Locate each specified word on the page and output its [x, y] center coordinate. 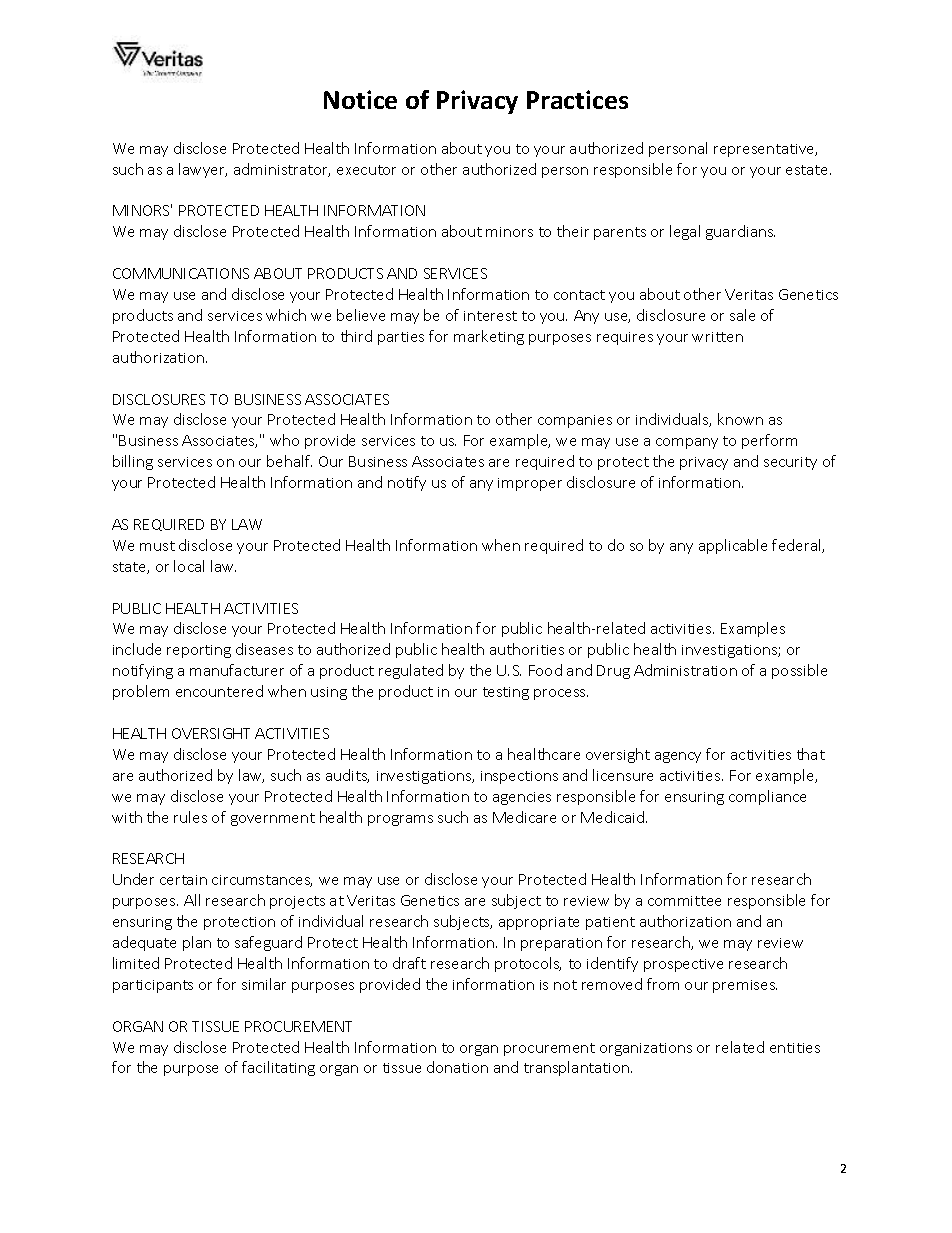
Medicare [524, 817]
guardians [740, 232]
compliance [767, 797]
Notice [360, 99]
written [717, 337]
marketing [489, 337]
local [189, 566]
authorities [527, 649]
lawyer [203, 170]
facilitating [278, 1068]
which [286, 315]
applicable [733, 546]
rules [190, 817]
